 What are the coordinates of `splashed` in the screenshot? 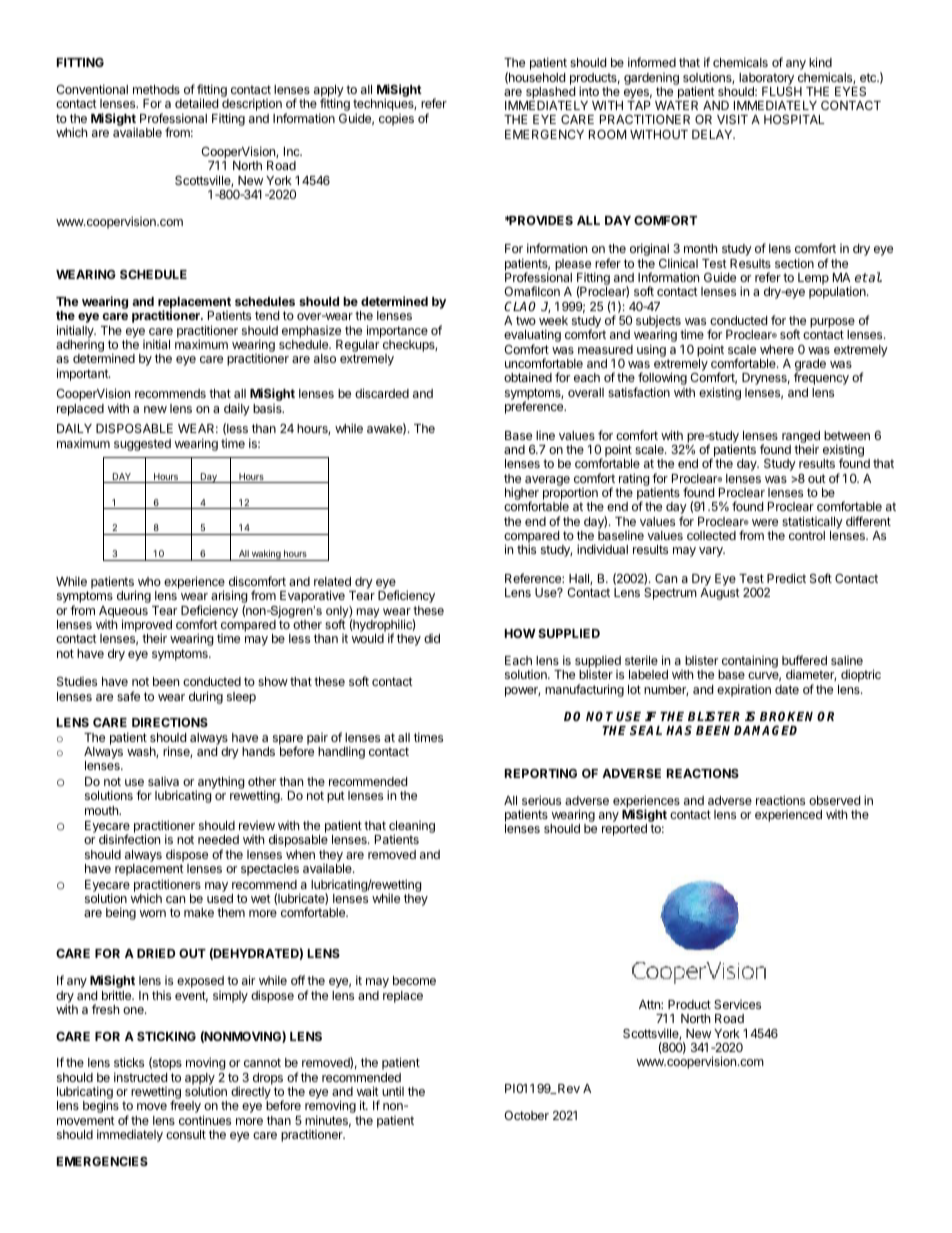 It's located at (550, 93).
